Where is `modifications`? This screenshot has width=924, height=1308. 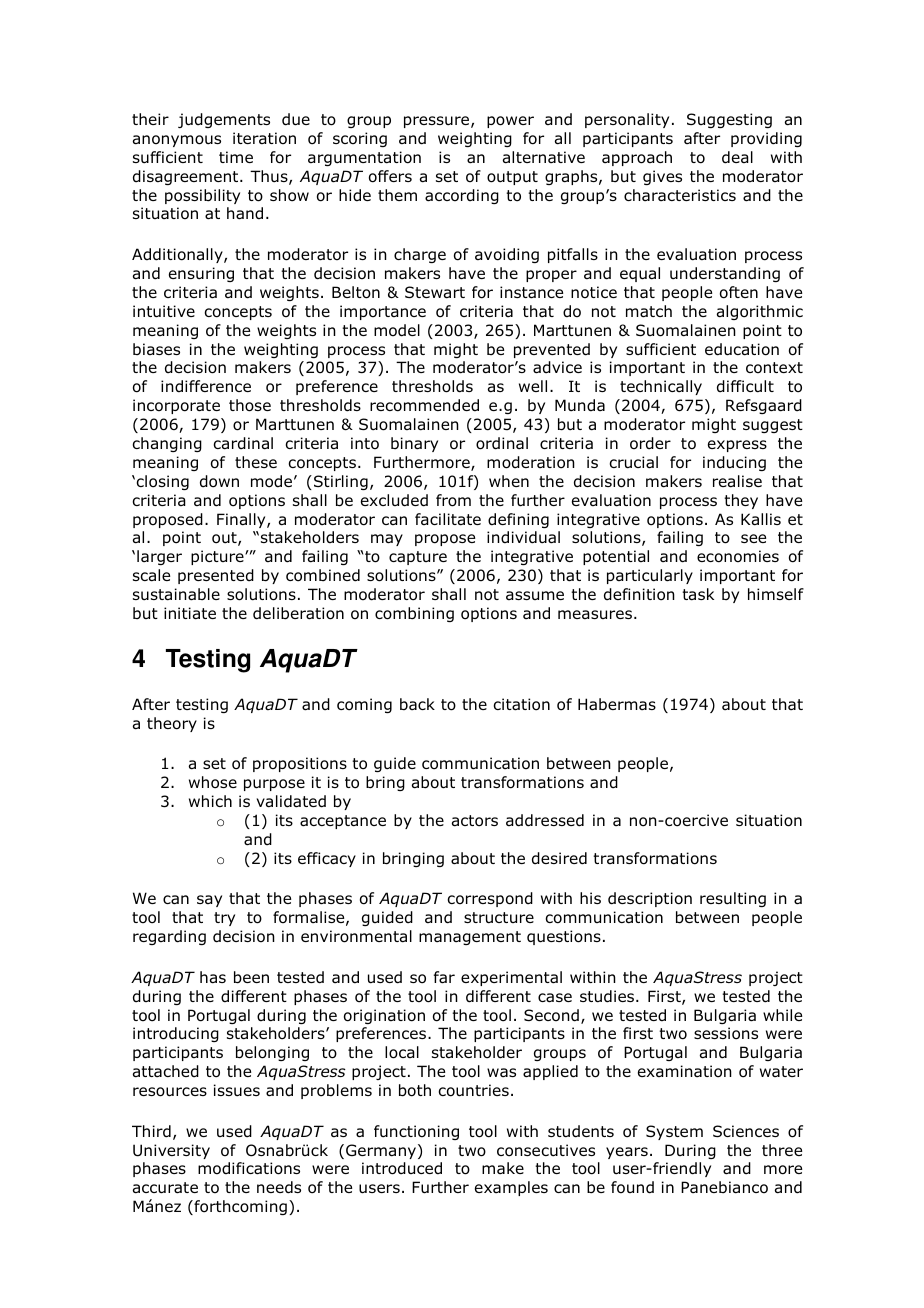 modifications is located at coordinates (249, 1168).
